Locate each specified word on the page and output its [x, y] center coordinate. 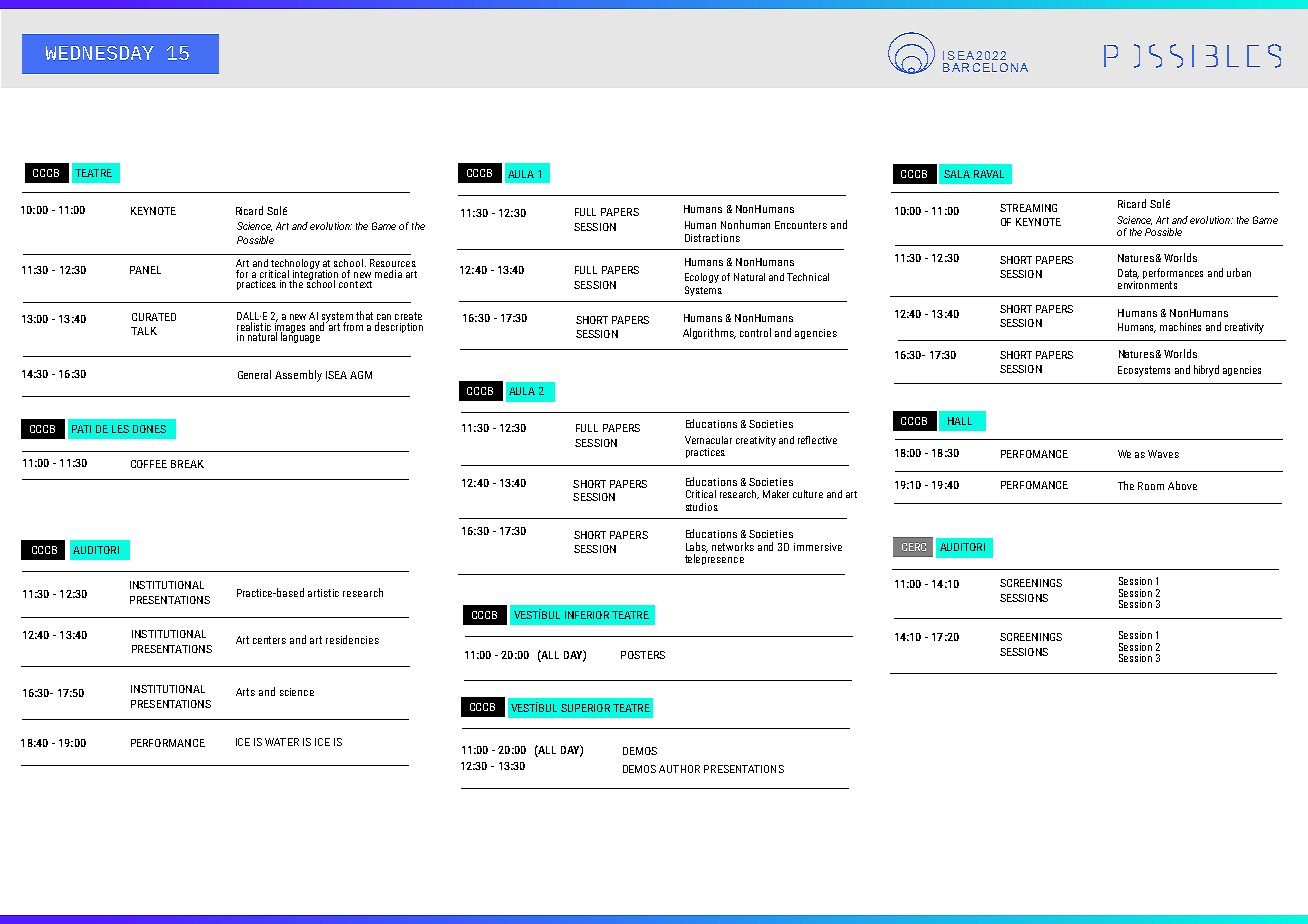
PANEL [145, 270]
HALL [960, 421]
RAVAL [989, 174]
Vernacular [708, 440]
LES [120, 429]
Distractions [712, 238]
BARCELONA [985, 67]
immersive [818, 547]
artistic [323, 593]
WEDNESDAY [100, 53]
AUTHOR [679, 769]
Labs [697, 547]
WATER [282, 742]
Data [1128, 274]
